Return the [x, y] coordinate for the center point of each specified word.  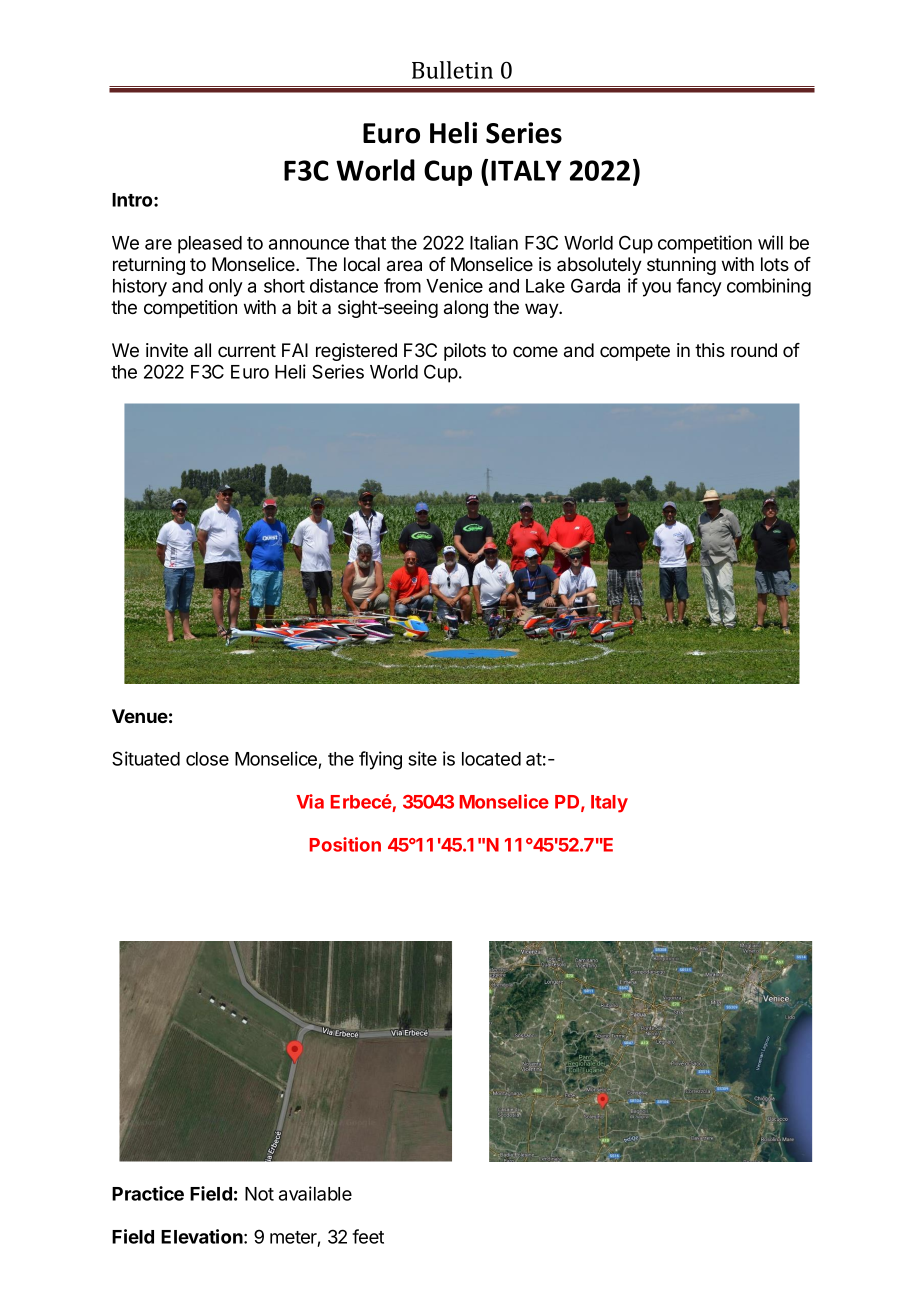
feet [368, 1236]
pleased [210, 245]
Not [259, 1194]
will [770, 242]
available [315, 1193]
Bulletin [452, 70]
